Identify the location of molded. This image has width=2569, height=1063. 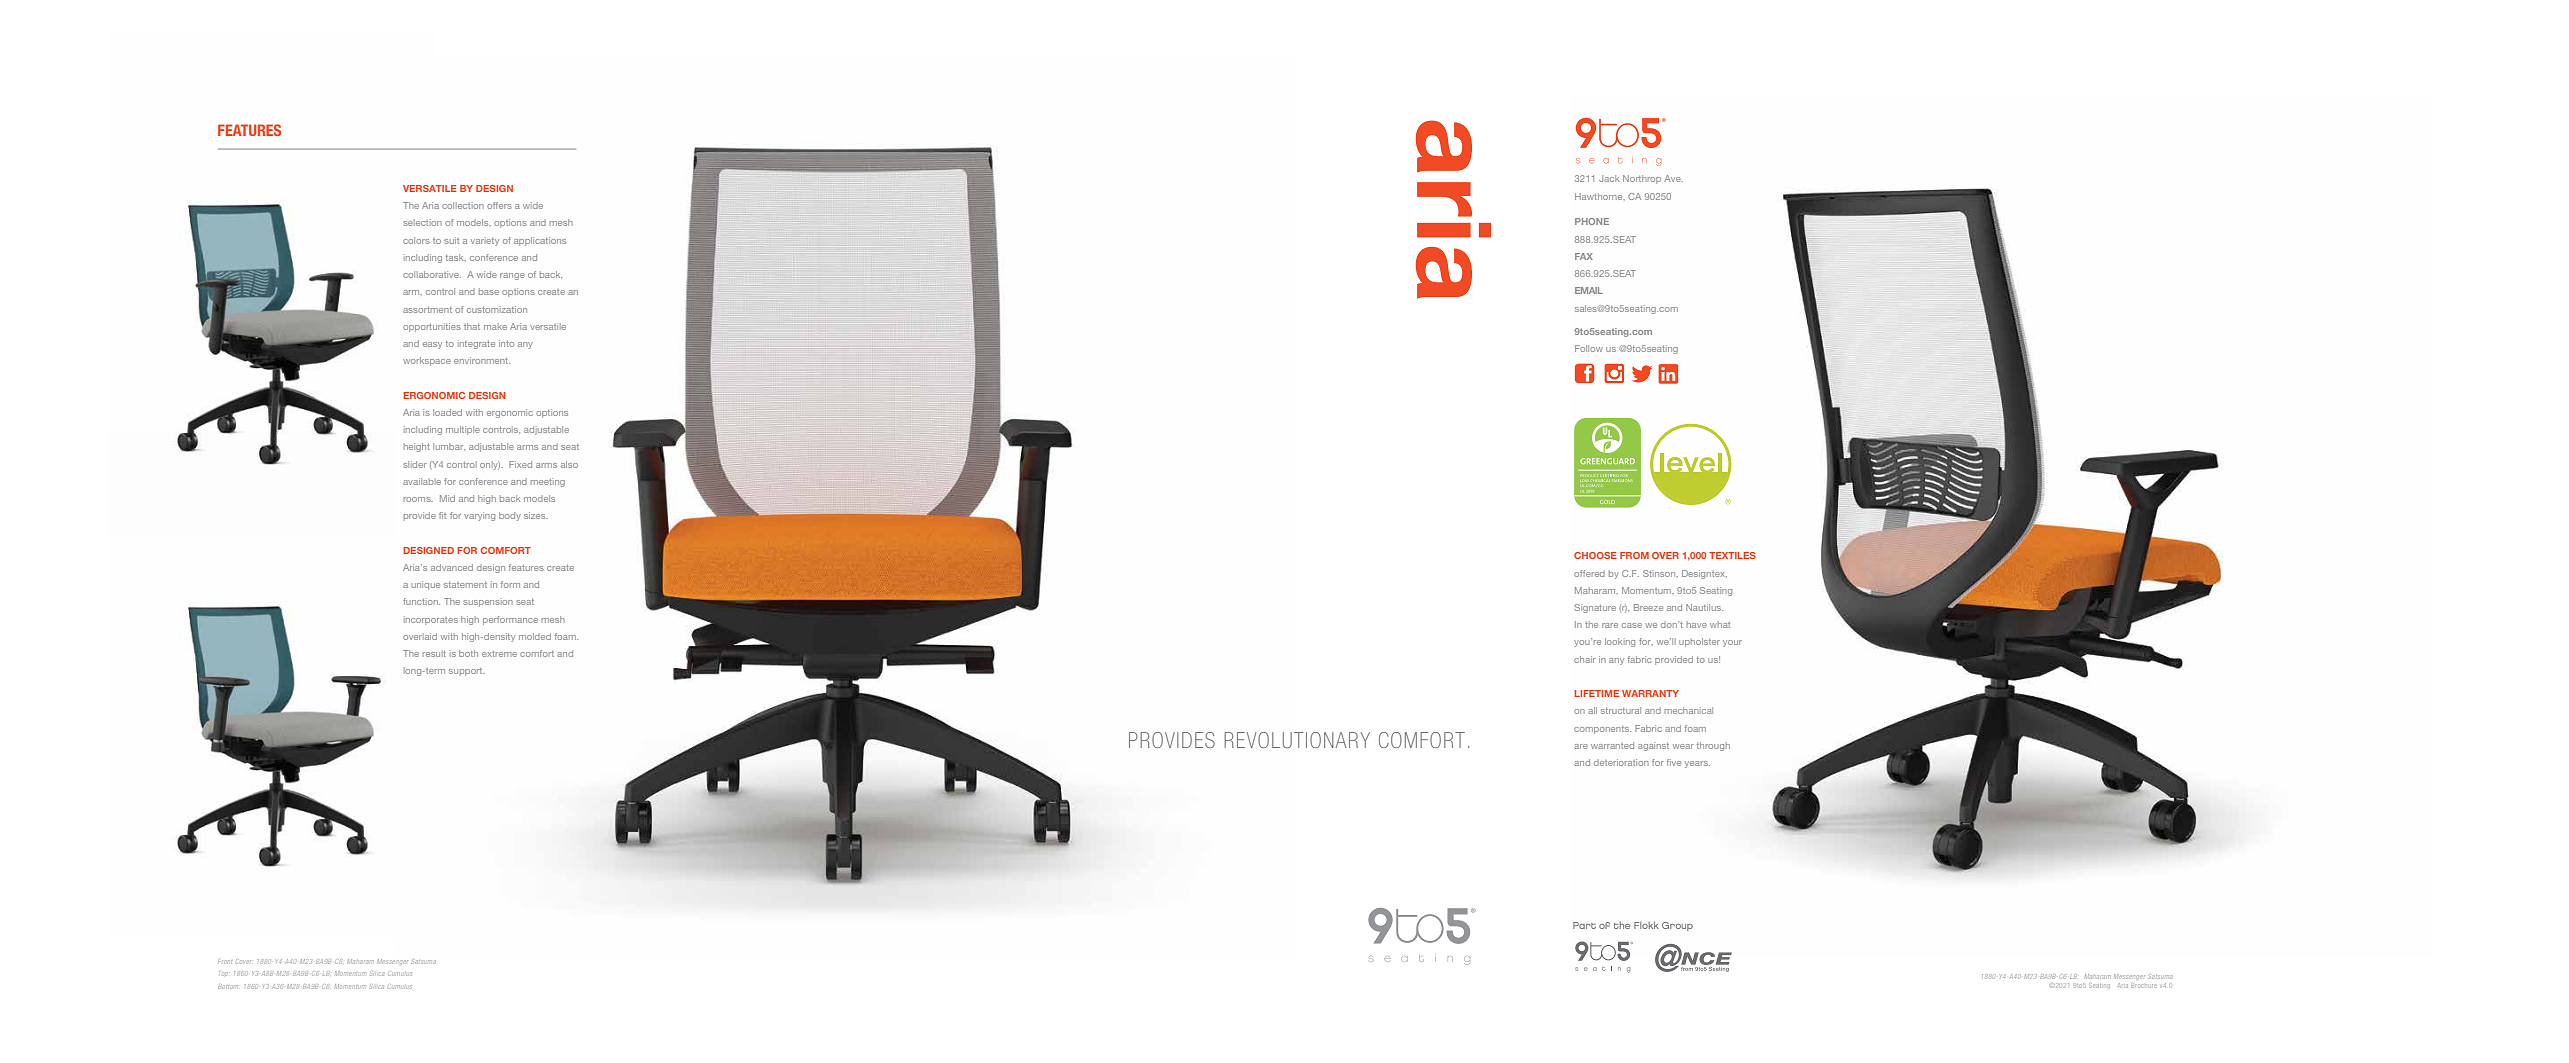
(535, 636).
